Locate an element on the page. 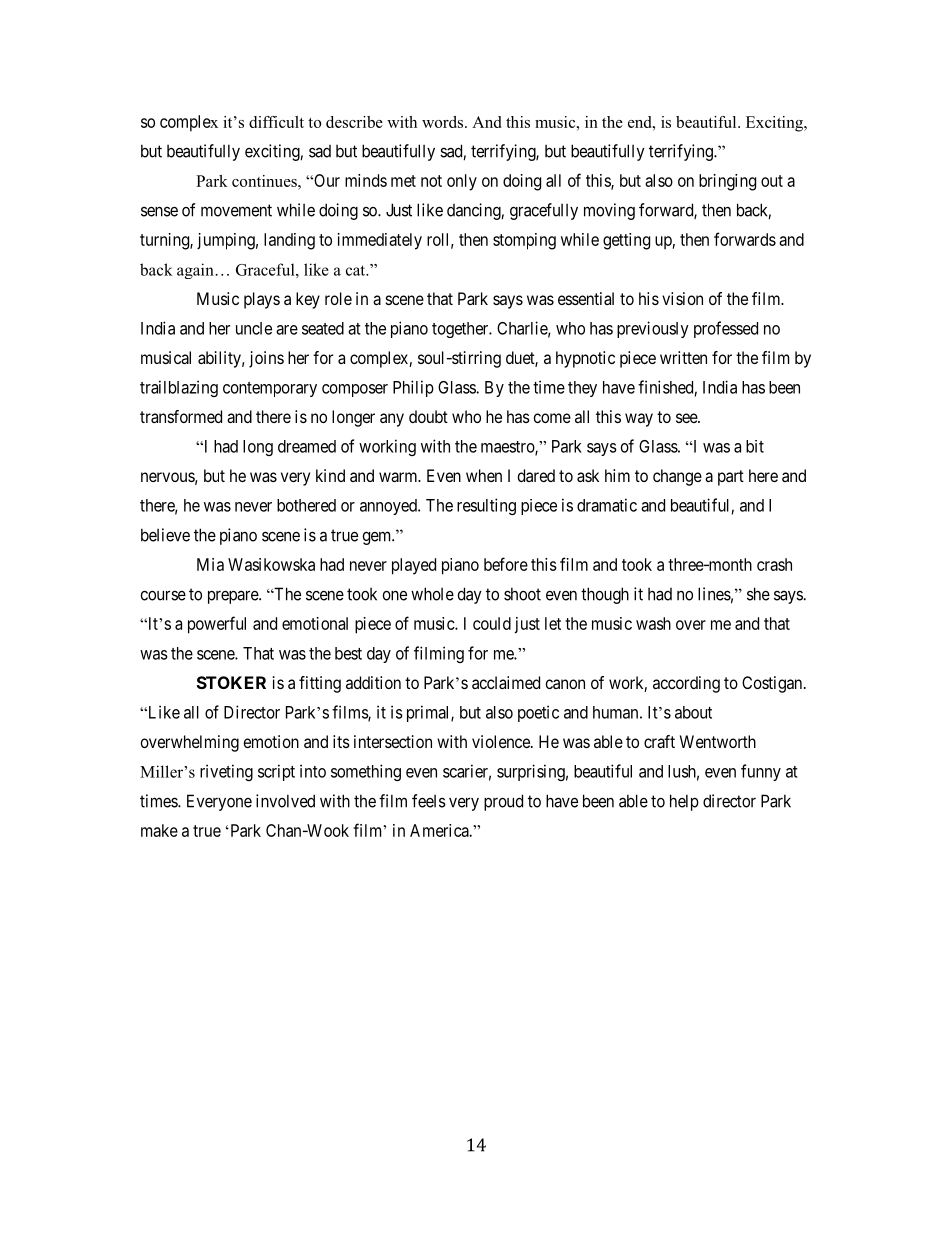 The height and width of the image is (1233, 952). powerful is located at coordinates (217, 625).
